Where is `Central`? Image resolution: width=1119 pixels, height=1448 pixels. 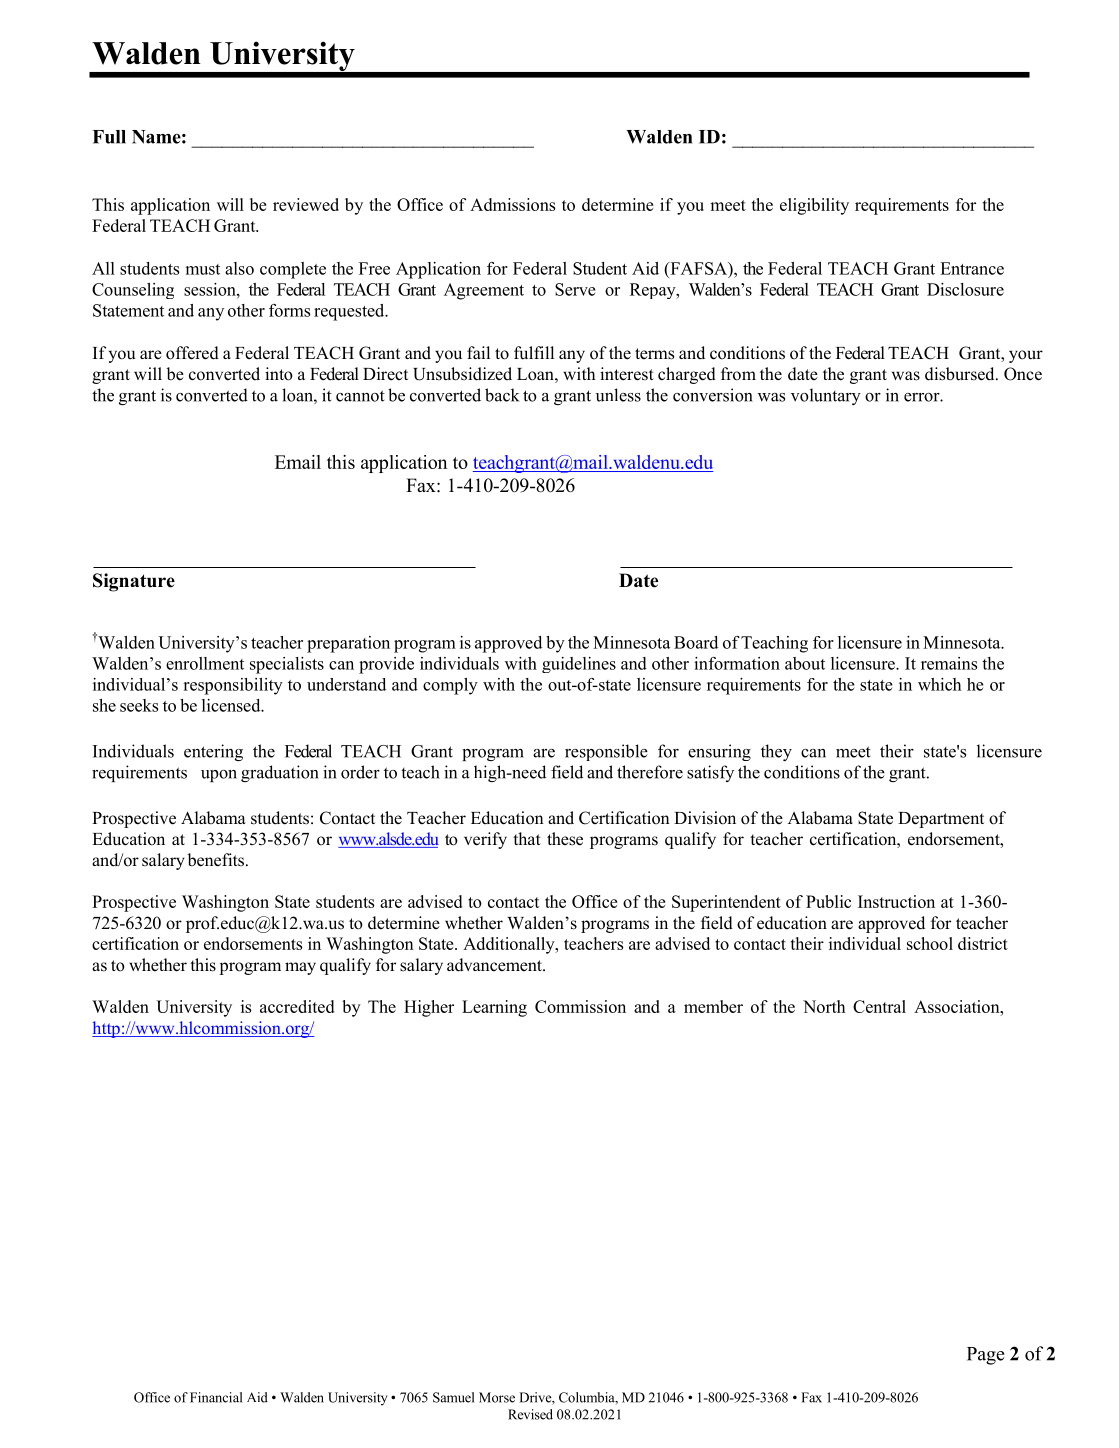
Central is located at coordinates (879, 1006).
